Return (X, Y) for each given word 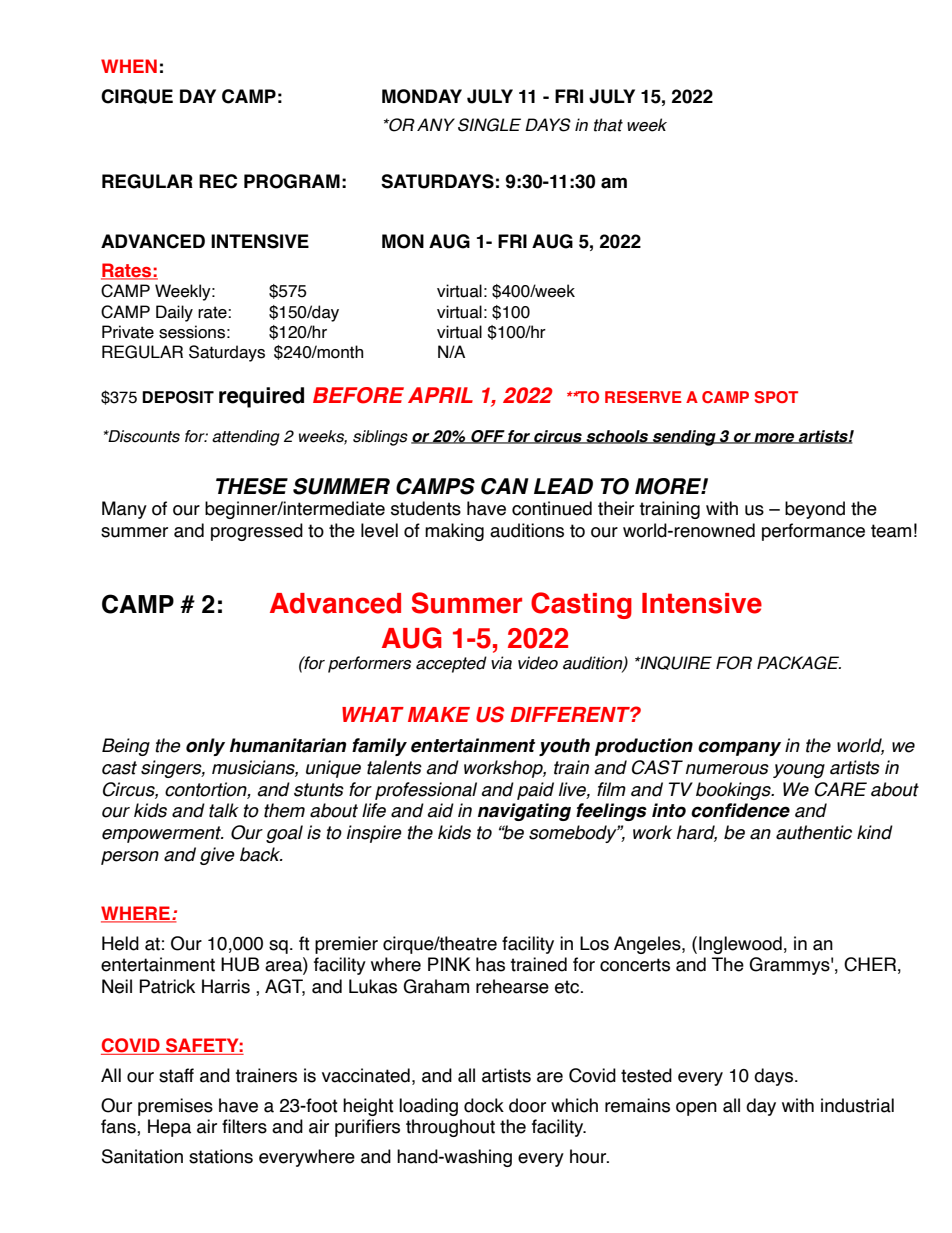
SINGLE (489, 125)
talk (224, 810)
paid (535, 791)
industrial (857, 1105)
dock (484, 1105)
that (608, 125)
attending (246, 438)
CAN (505, 486)
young (799, 771)
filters (244, 1126)
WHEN (129, 66)
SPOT (776, 397)
